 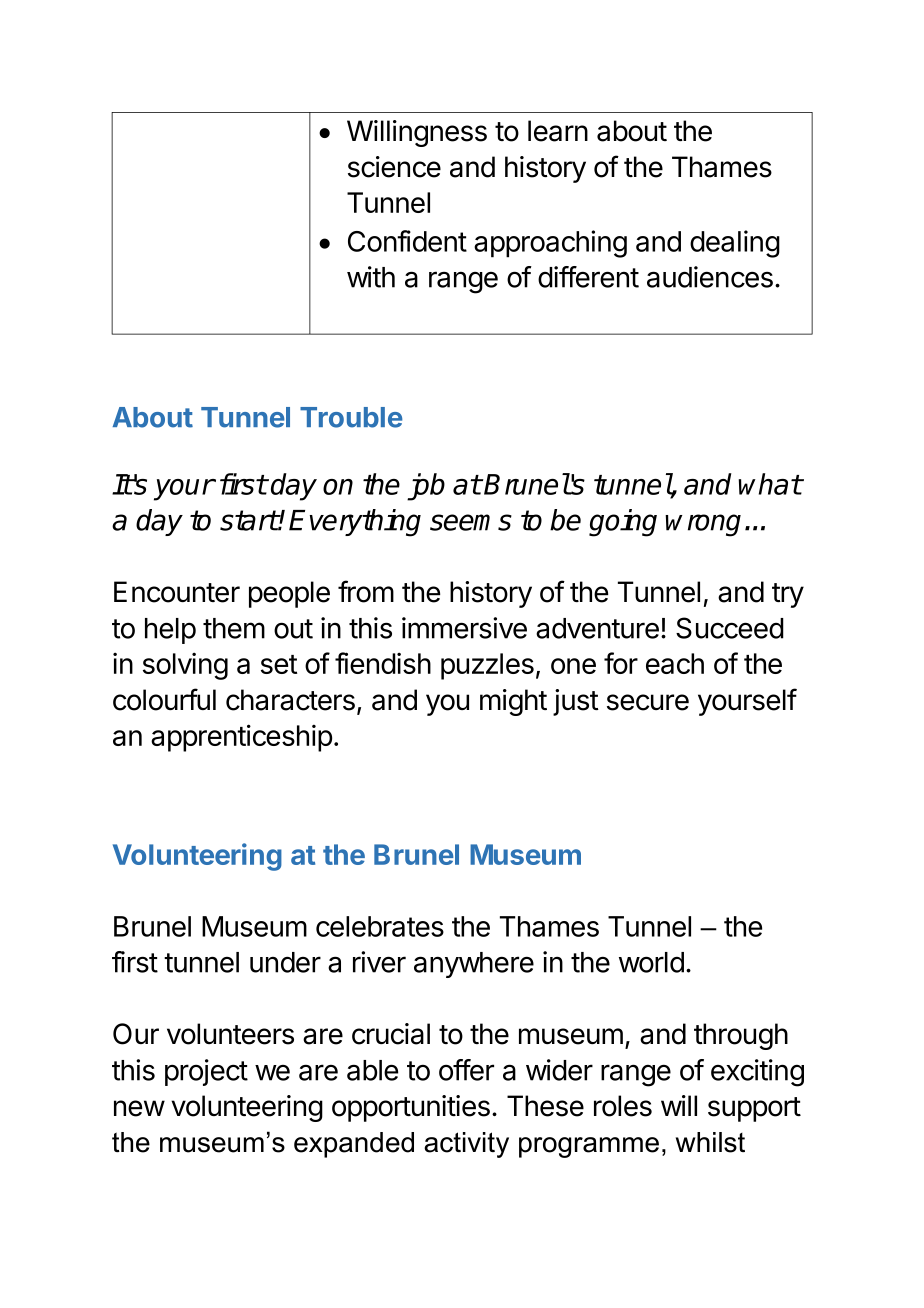 What do you see at coordinates (466, 1145) in the screenshot?
I see `activity` at bounding box center [466, 1145].
